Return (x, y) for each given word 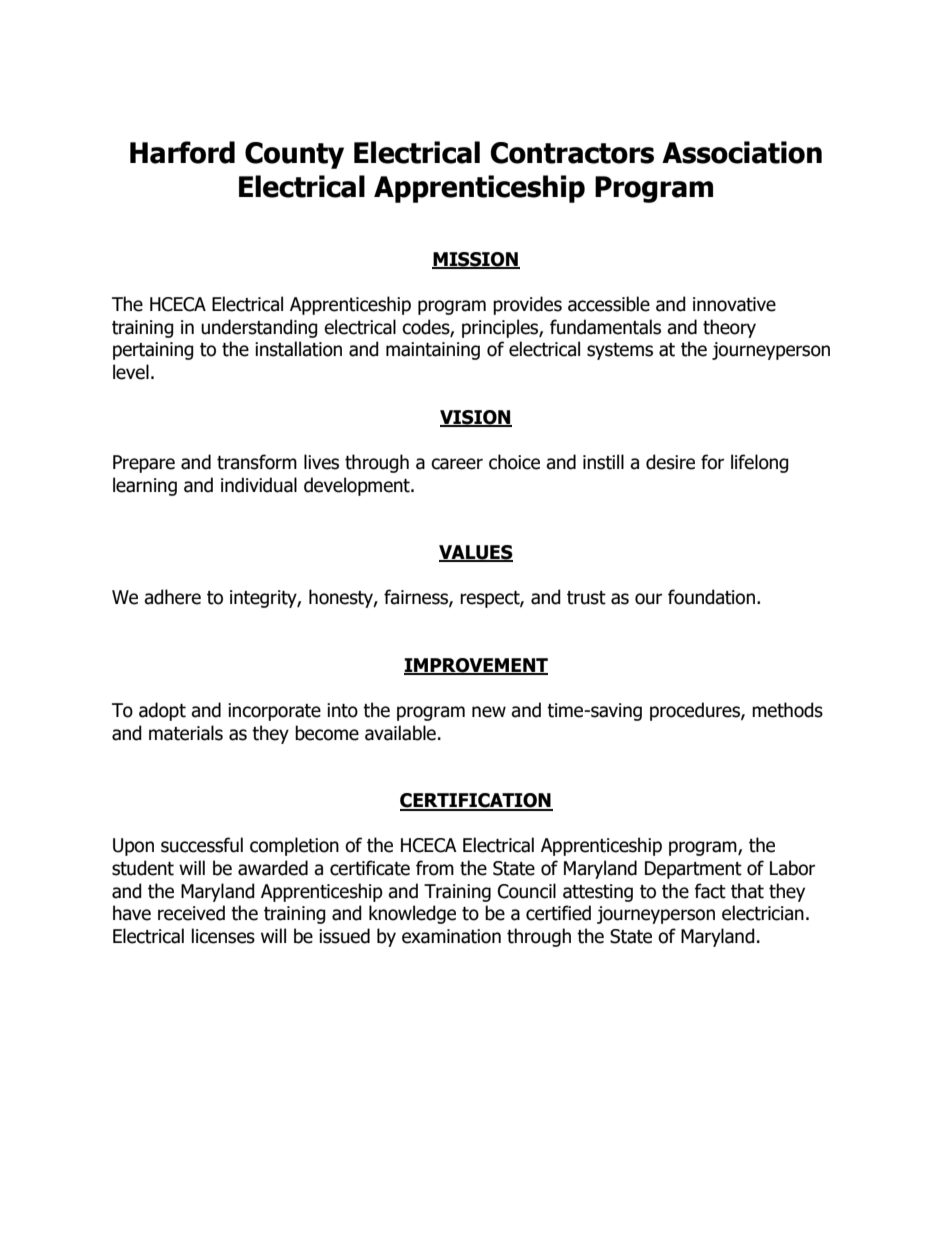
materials (186, 733)
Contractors (572, 153)
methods (787, 710)
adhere (172, 597)
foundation (711, 597)
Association (742, 152)
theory (729, 328)
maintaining (433, 351)
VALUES (476, 553)
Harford (182, 152)
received (191, 913)
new (489, 712)
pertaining (153, 351)
